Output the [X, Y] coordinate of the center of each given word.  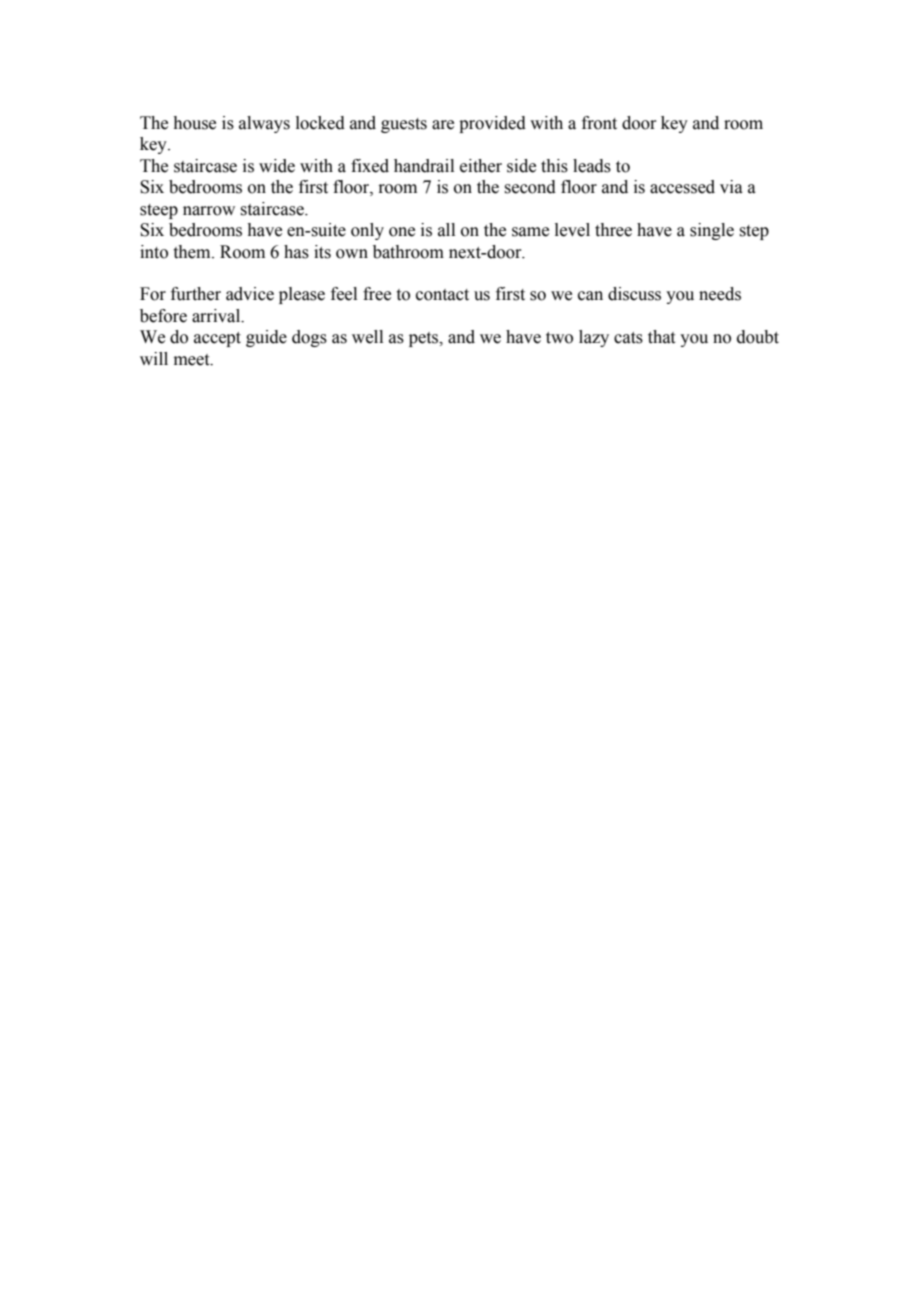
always [264, 124]
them [193, 252]
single [712, 231]
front [599, 123]
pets [425, 339]
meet [193, 360]
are [443, 125]
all [446, 230]
